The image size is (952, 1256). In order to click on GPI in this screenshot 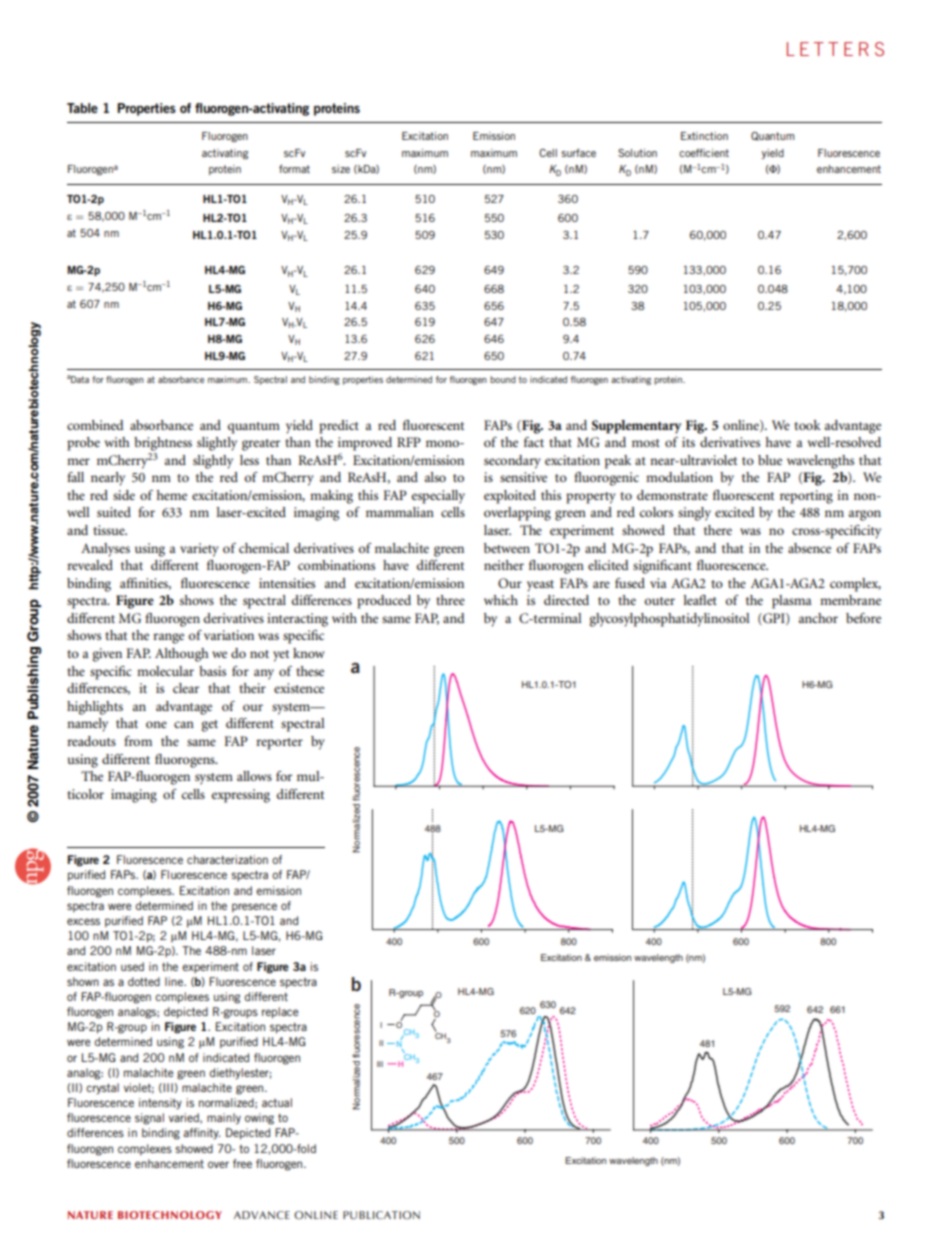, I will do `click(774, 619)`.
